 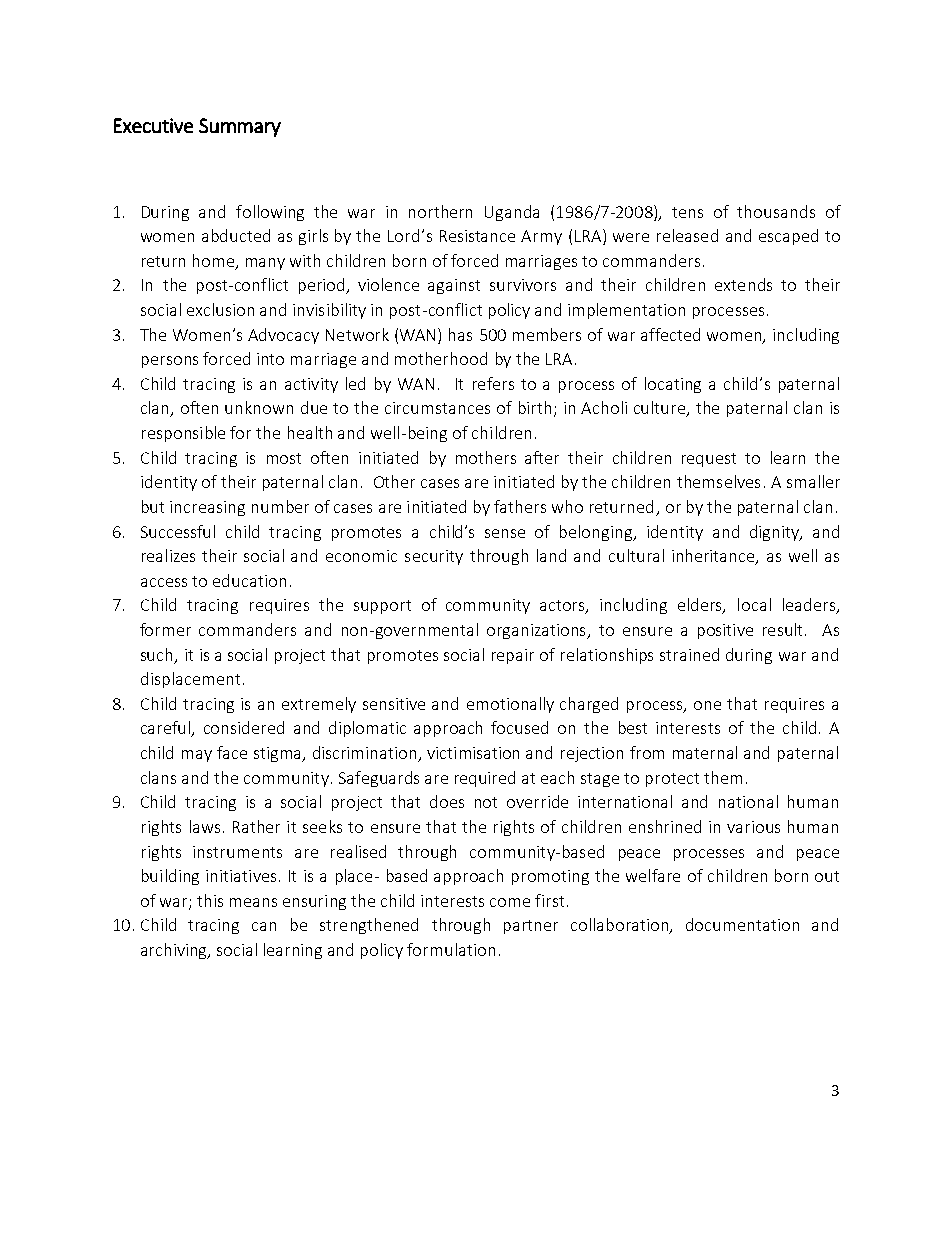 What do you see at coordinates (742, 924) in the image?
I see `documentation` at bounding box center [742, 924].
